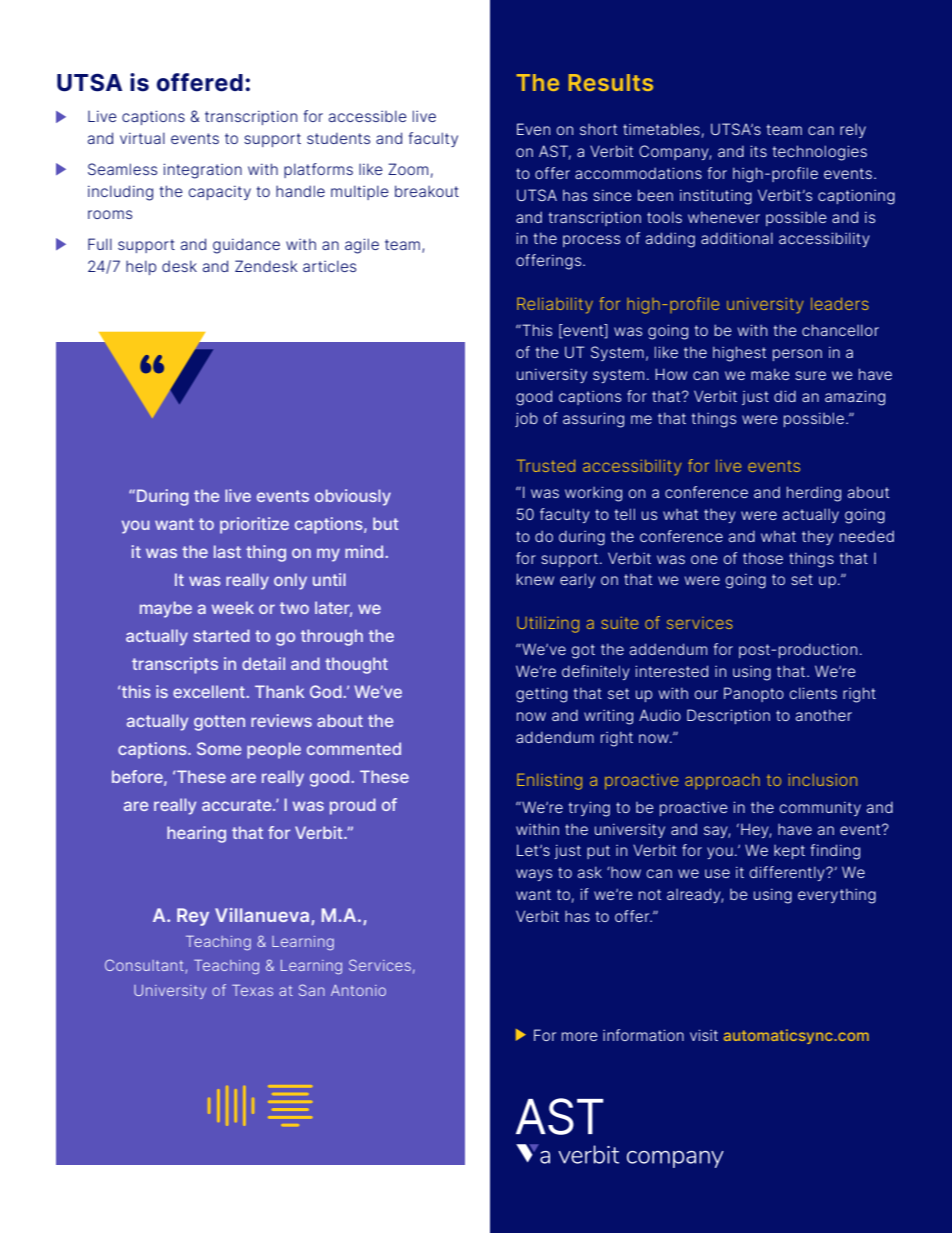  Describe the element at coordinates (526, 419) in the screenshot. I see `job` at that location.
